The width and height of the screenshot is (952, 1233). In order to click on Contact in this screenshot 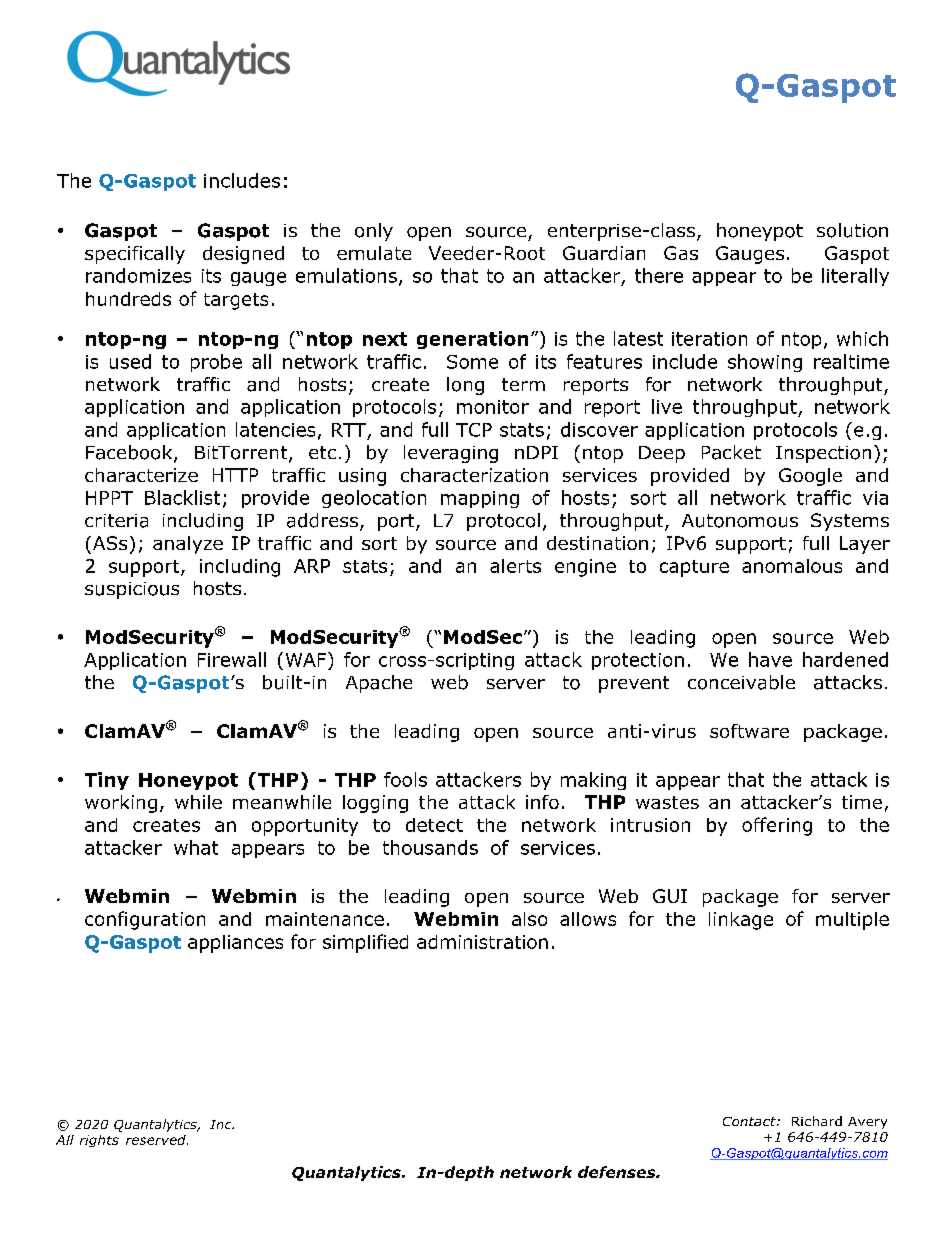, I will do `click(750, 1121)`.
